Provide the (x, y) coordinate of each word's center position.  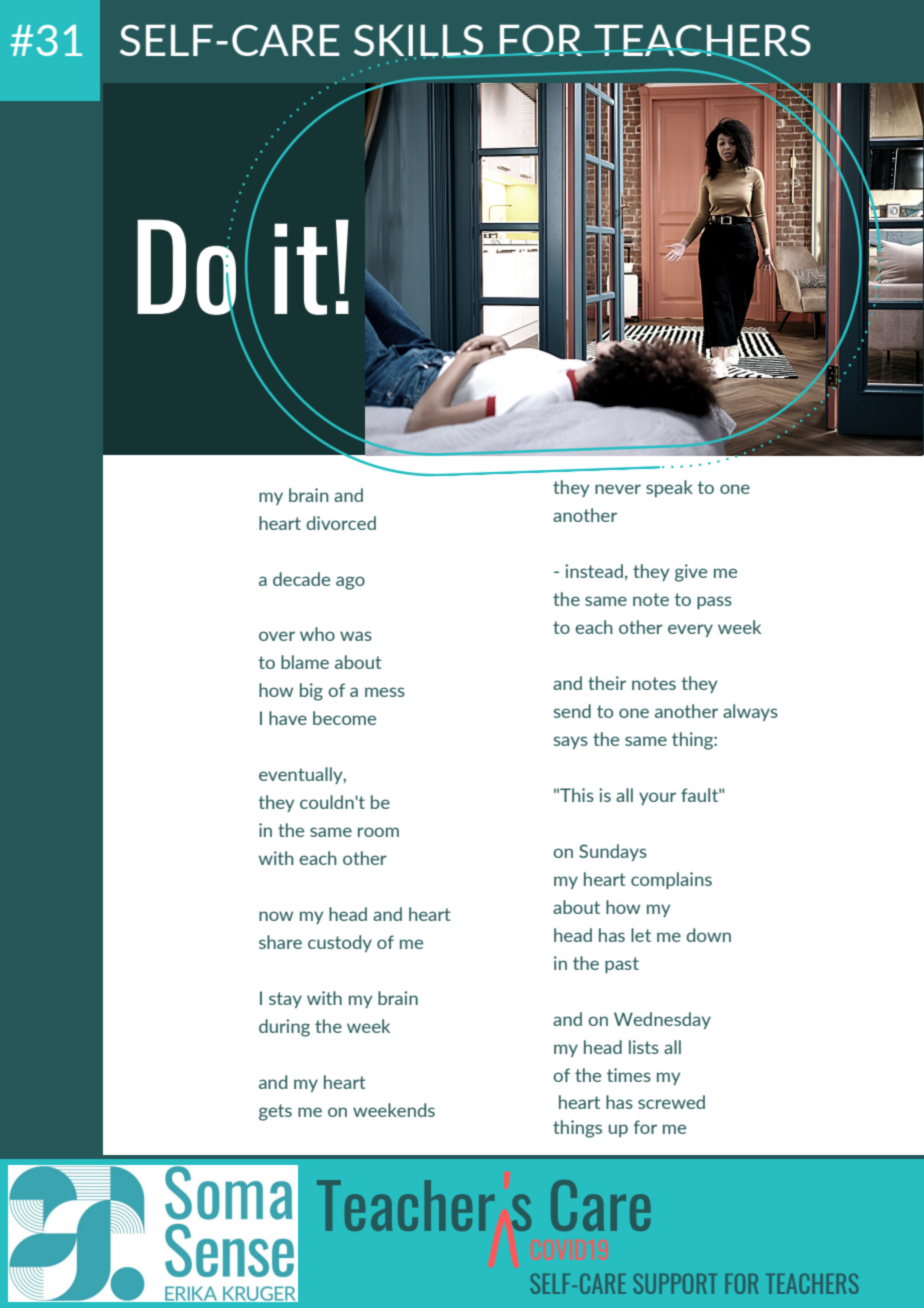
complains (671, 880)
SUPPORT (675, 1284)
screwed (671, 1102)
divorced (341, 523)
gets (275, 1112)
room (378, 832)
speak (669, 488)
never (618, 489)
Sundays (613, 852)
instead (594, 571)
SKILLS (420, 41)
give (691, 573)
